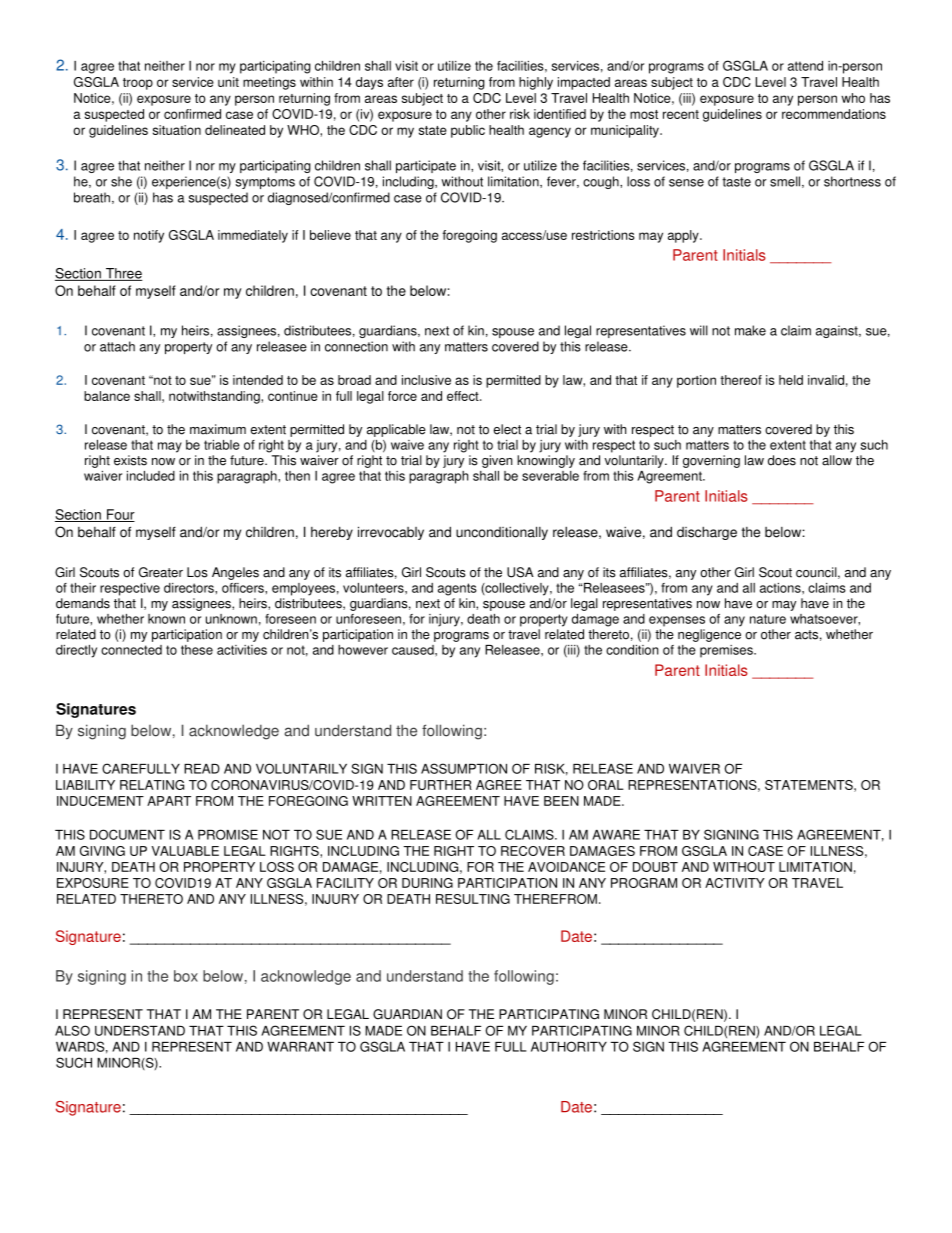 The width and height of the image is (952, 1233). I want to click on attend, so click(805, 66).
